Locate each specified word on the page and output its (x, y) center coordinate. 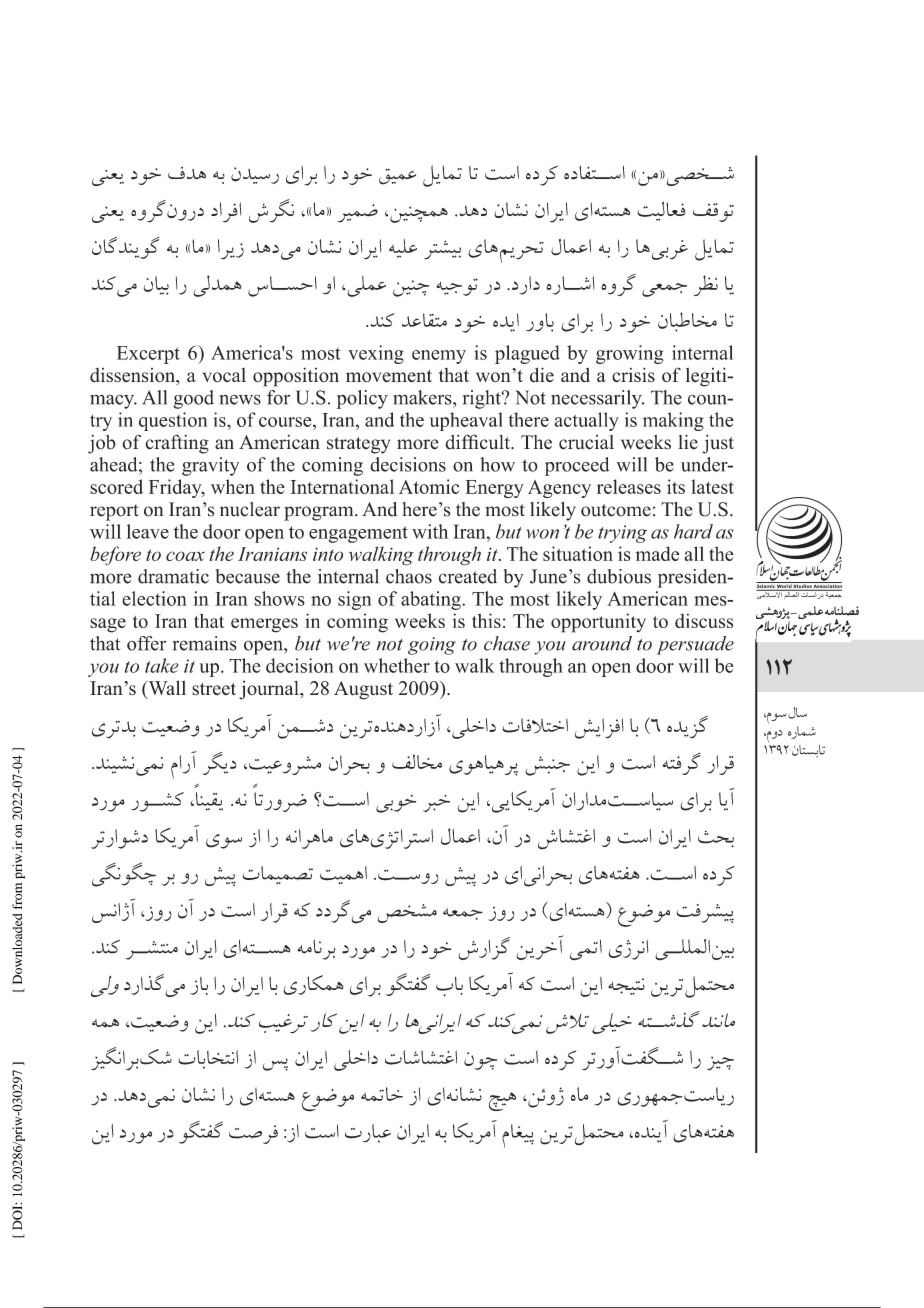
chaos (409, 576)
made (657, 553)
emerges (264, 625)
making (673, 421)
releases (629, 486)
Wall (166, 689)
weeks (420, 620)
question (173, 421)
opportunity (598, 623)
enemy (439, 357)
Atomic (429, 486)
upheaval (466, 421)
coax (185, 556)
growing (630, 354)
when (233, 486)
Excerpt (148, 355)
